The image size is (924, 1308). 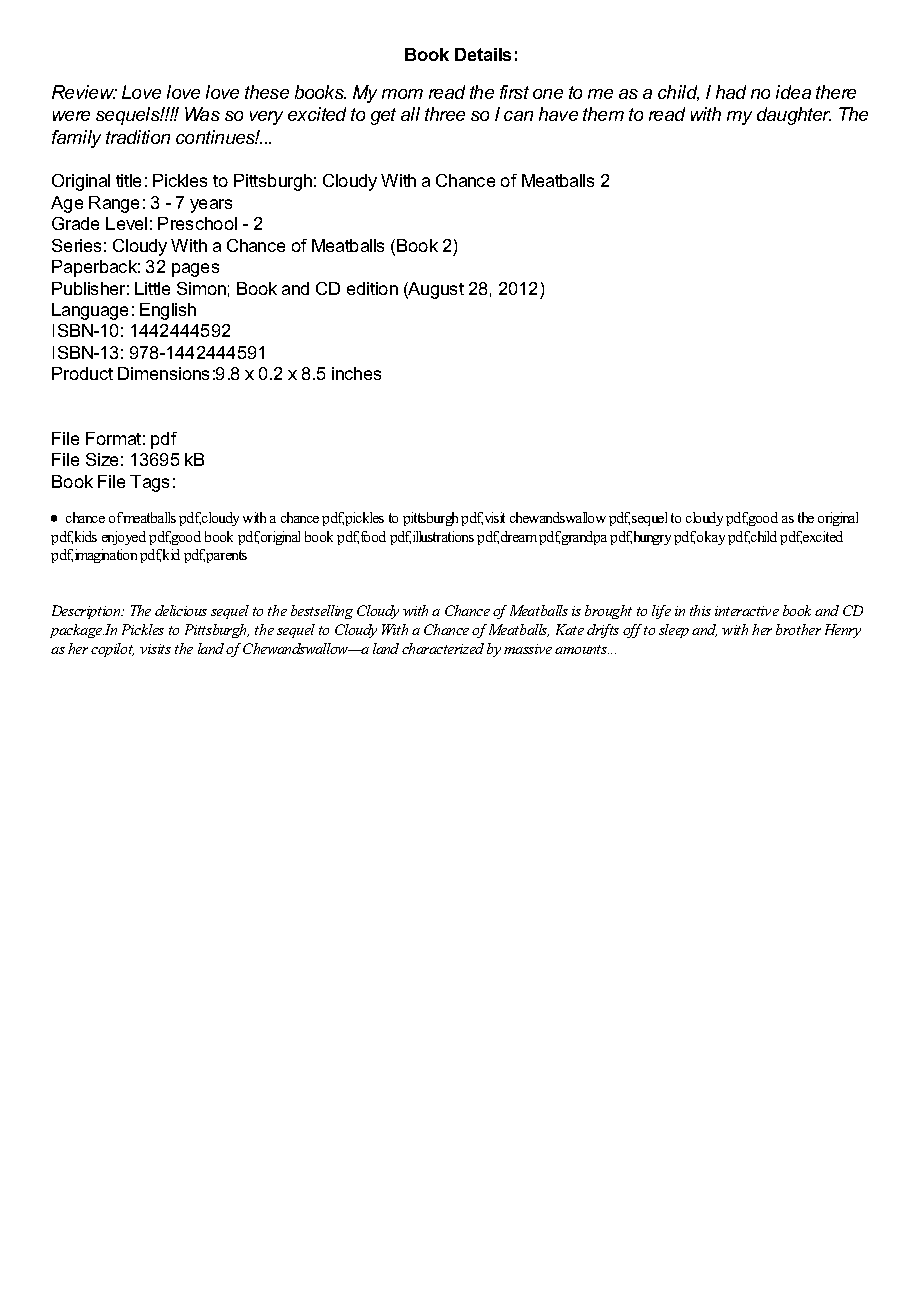 What do you see at coordinates (82, 373) in the document?
I see `Product` at bounding box center [82, 373].
